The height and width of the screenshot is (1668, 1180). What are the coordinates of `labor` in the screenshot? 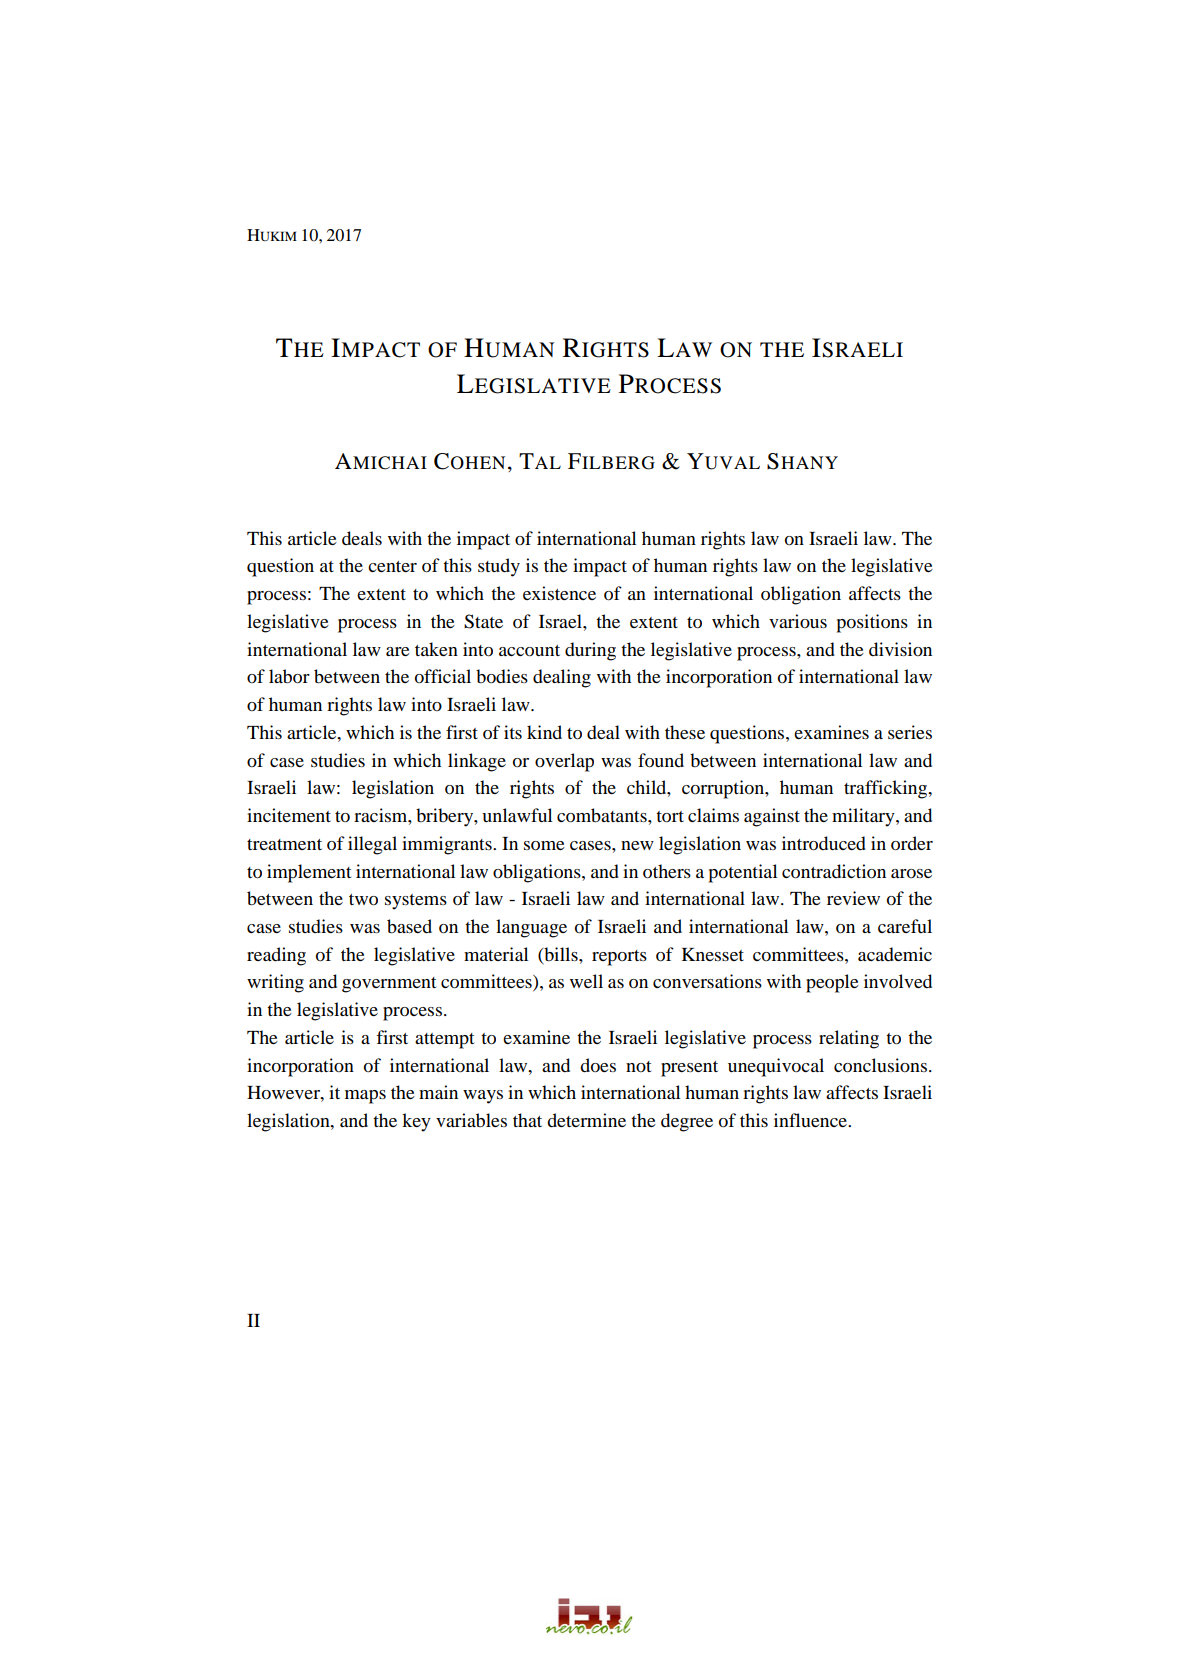 It's located at (289, 676).
